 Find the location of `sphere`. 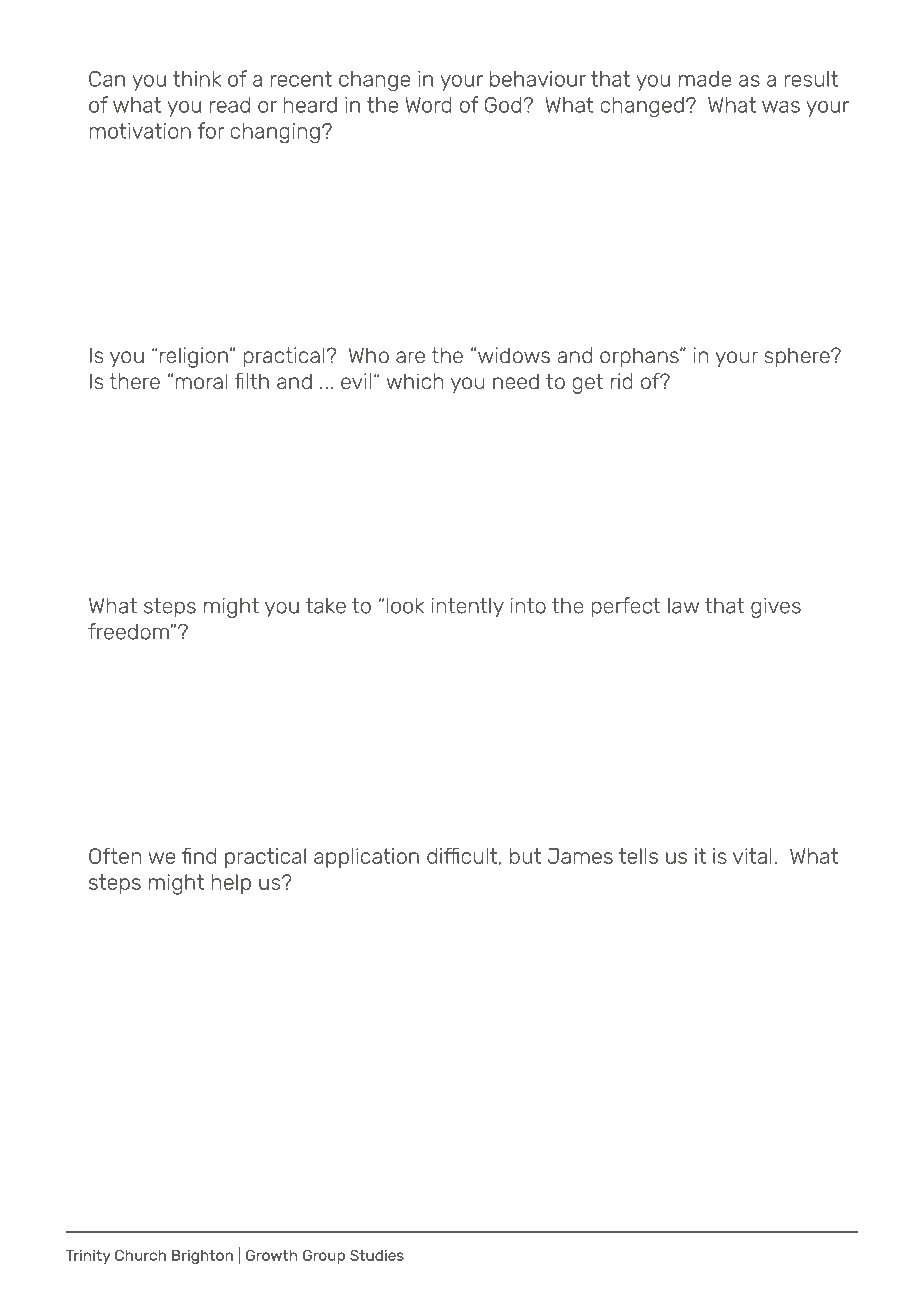

sphere is located at coordinates (798, 357).
